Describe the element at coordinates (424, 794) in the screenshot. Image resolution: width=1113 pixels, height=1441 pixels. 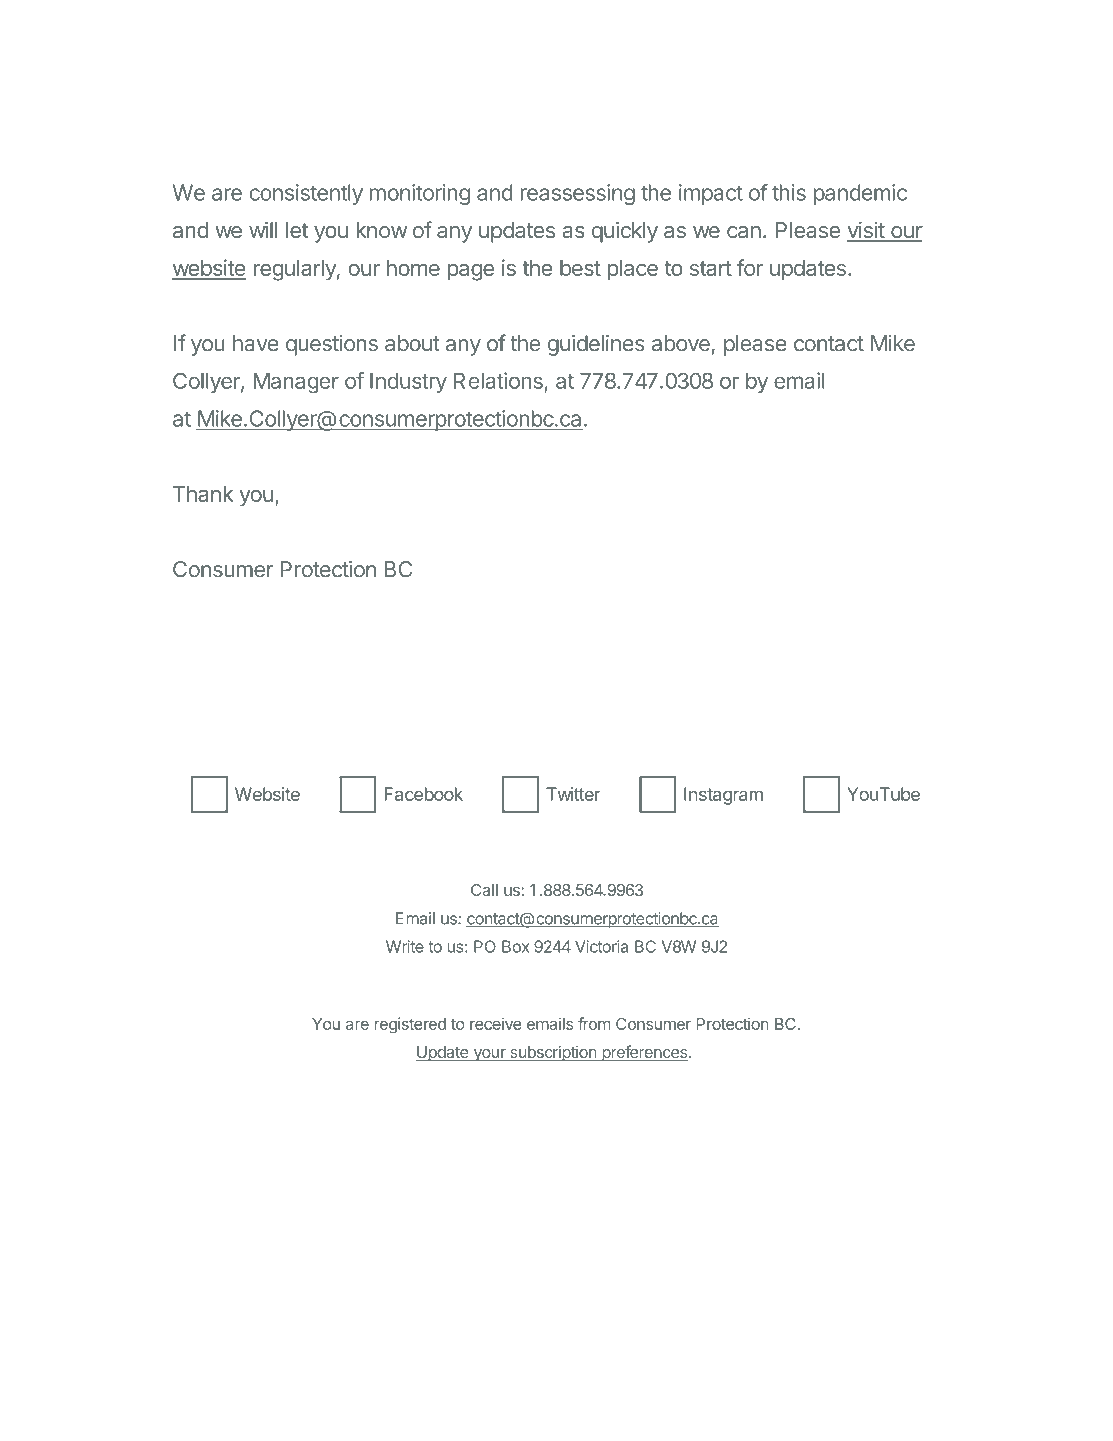
I see `Facebook` at that location.
